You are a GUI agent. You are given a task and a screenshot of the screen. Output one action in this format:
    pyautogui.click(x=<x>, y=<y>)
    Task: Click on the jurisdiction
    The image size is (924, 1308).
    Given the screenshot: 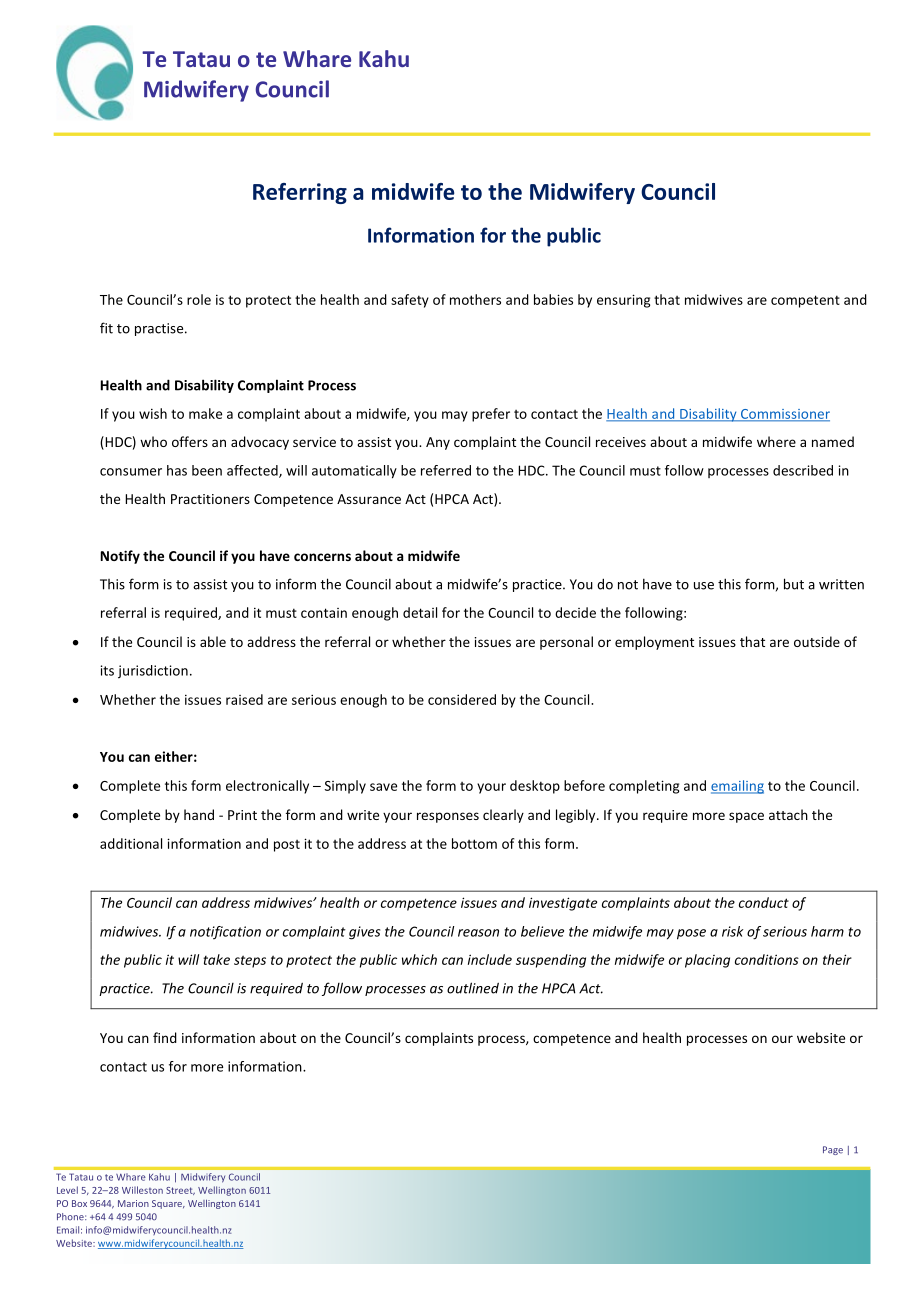 What is the action you would take?
    pyautogui.click(x=153, y=672)
